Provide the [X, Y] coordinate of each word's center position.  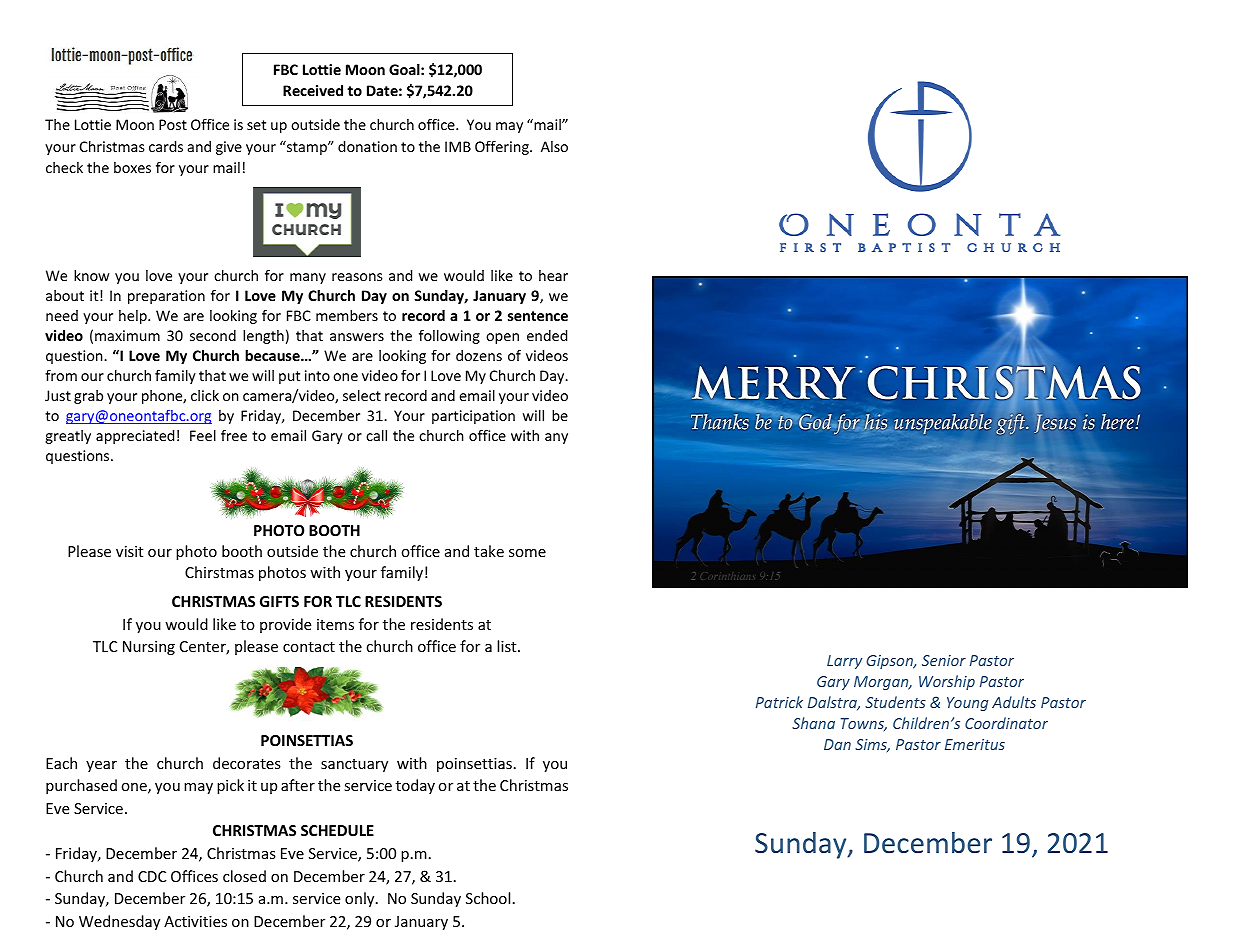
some [527, 553]
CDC [152, 876]
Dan [837, 744]
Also [554, 146]
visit [129, 551]
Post [173, 124]
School [488, 898]
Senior [944, 660]
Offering [503, 147]
